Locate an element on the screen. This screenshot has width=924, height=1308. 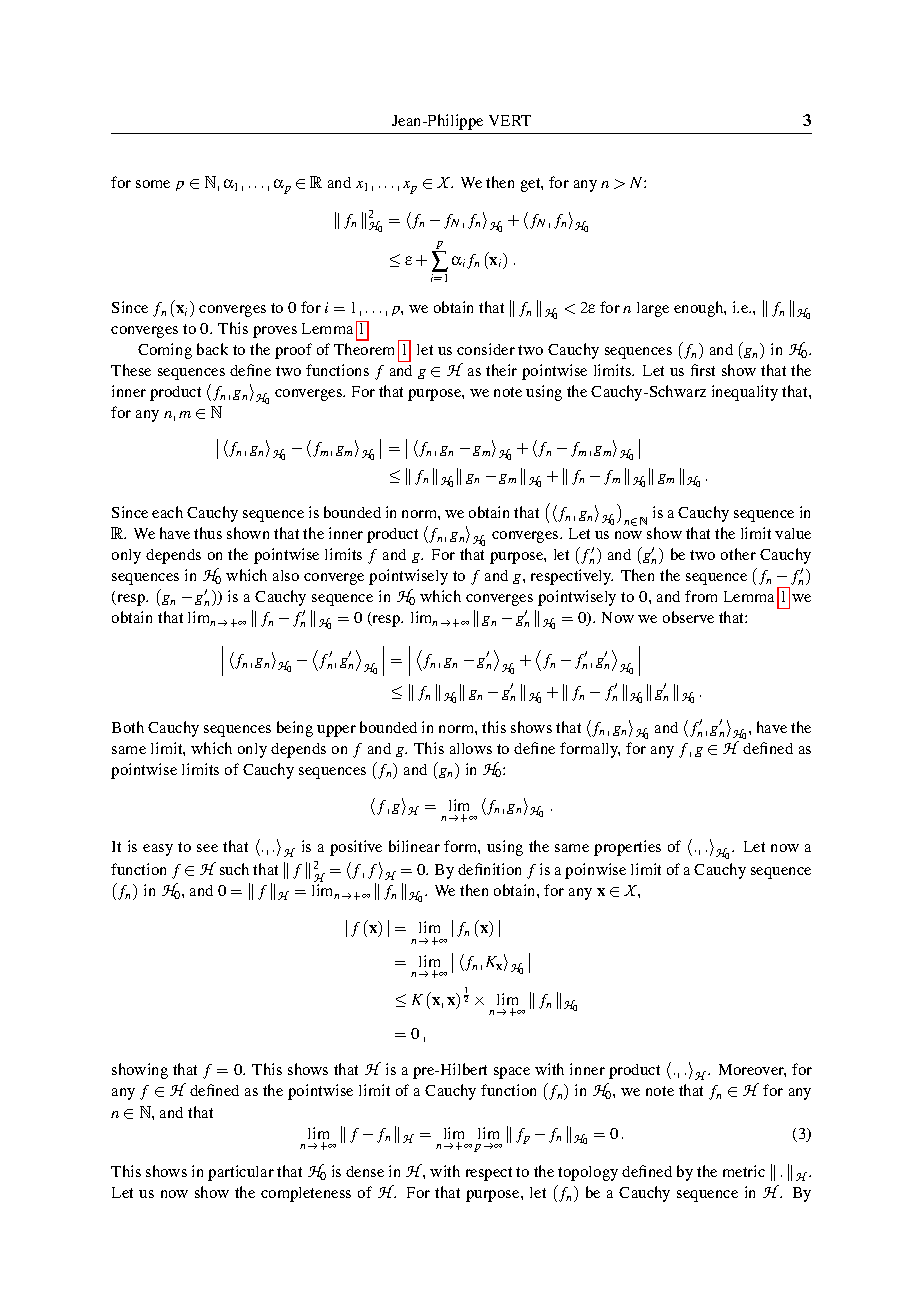
metric is located at coordinates (744, 1171).
